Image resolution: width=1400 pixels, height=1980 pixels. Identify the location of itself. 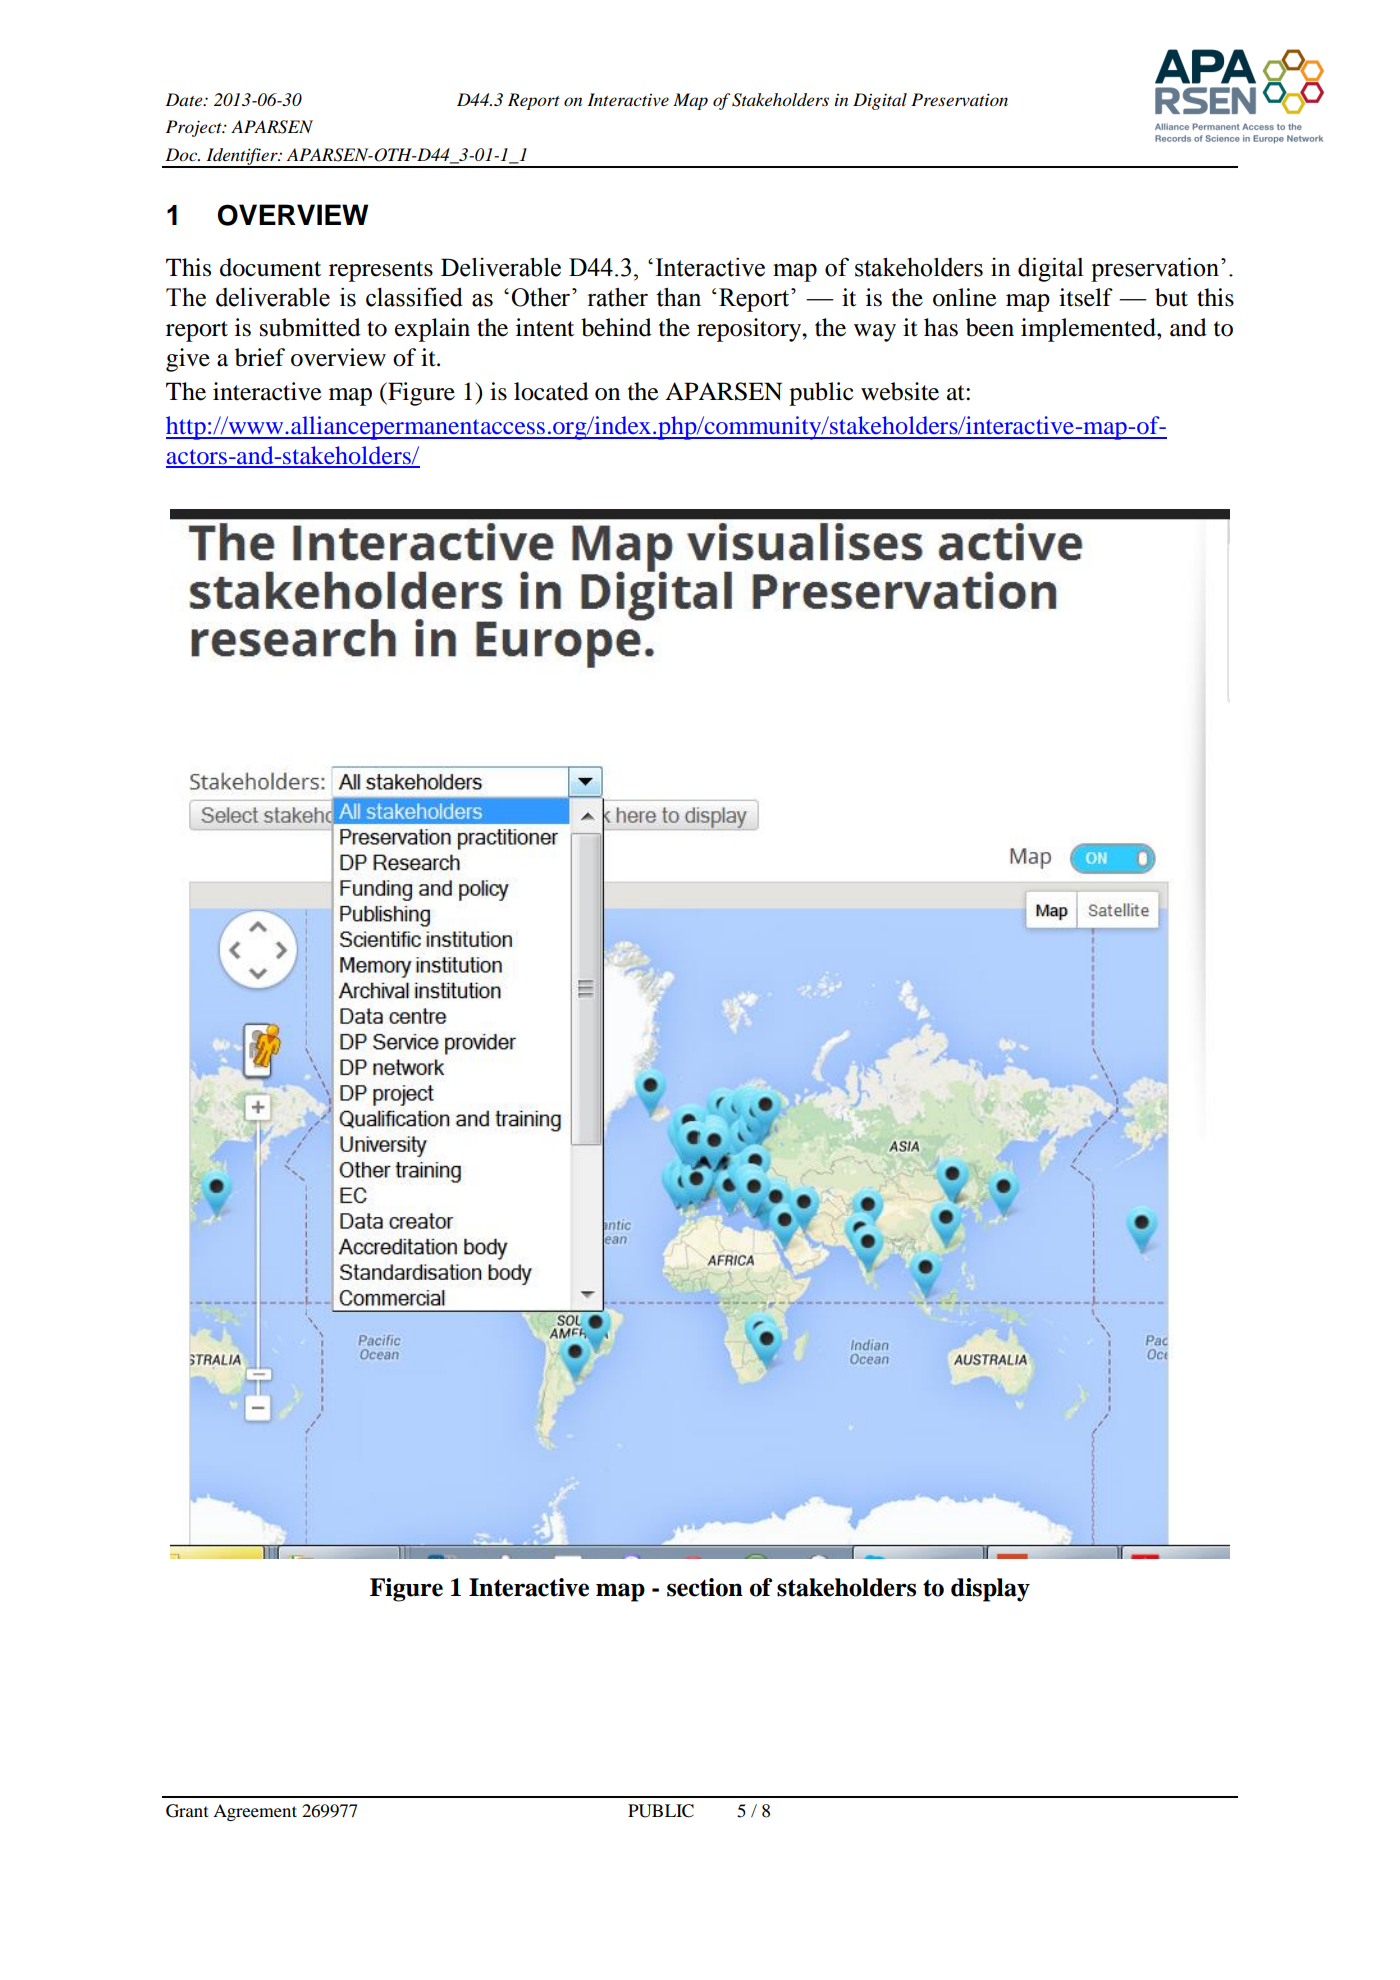
(1086, 297).
